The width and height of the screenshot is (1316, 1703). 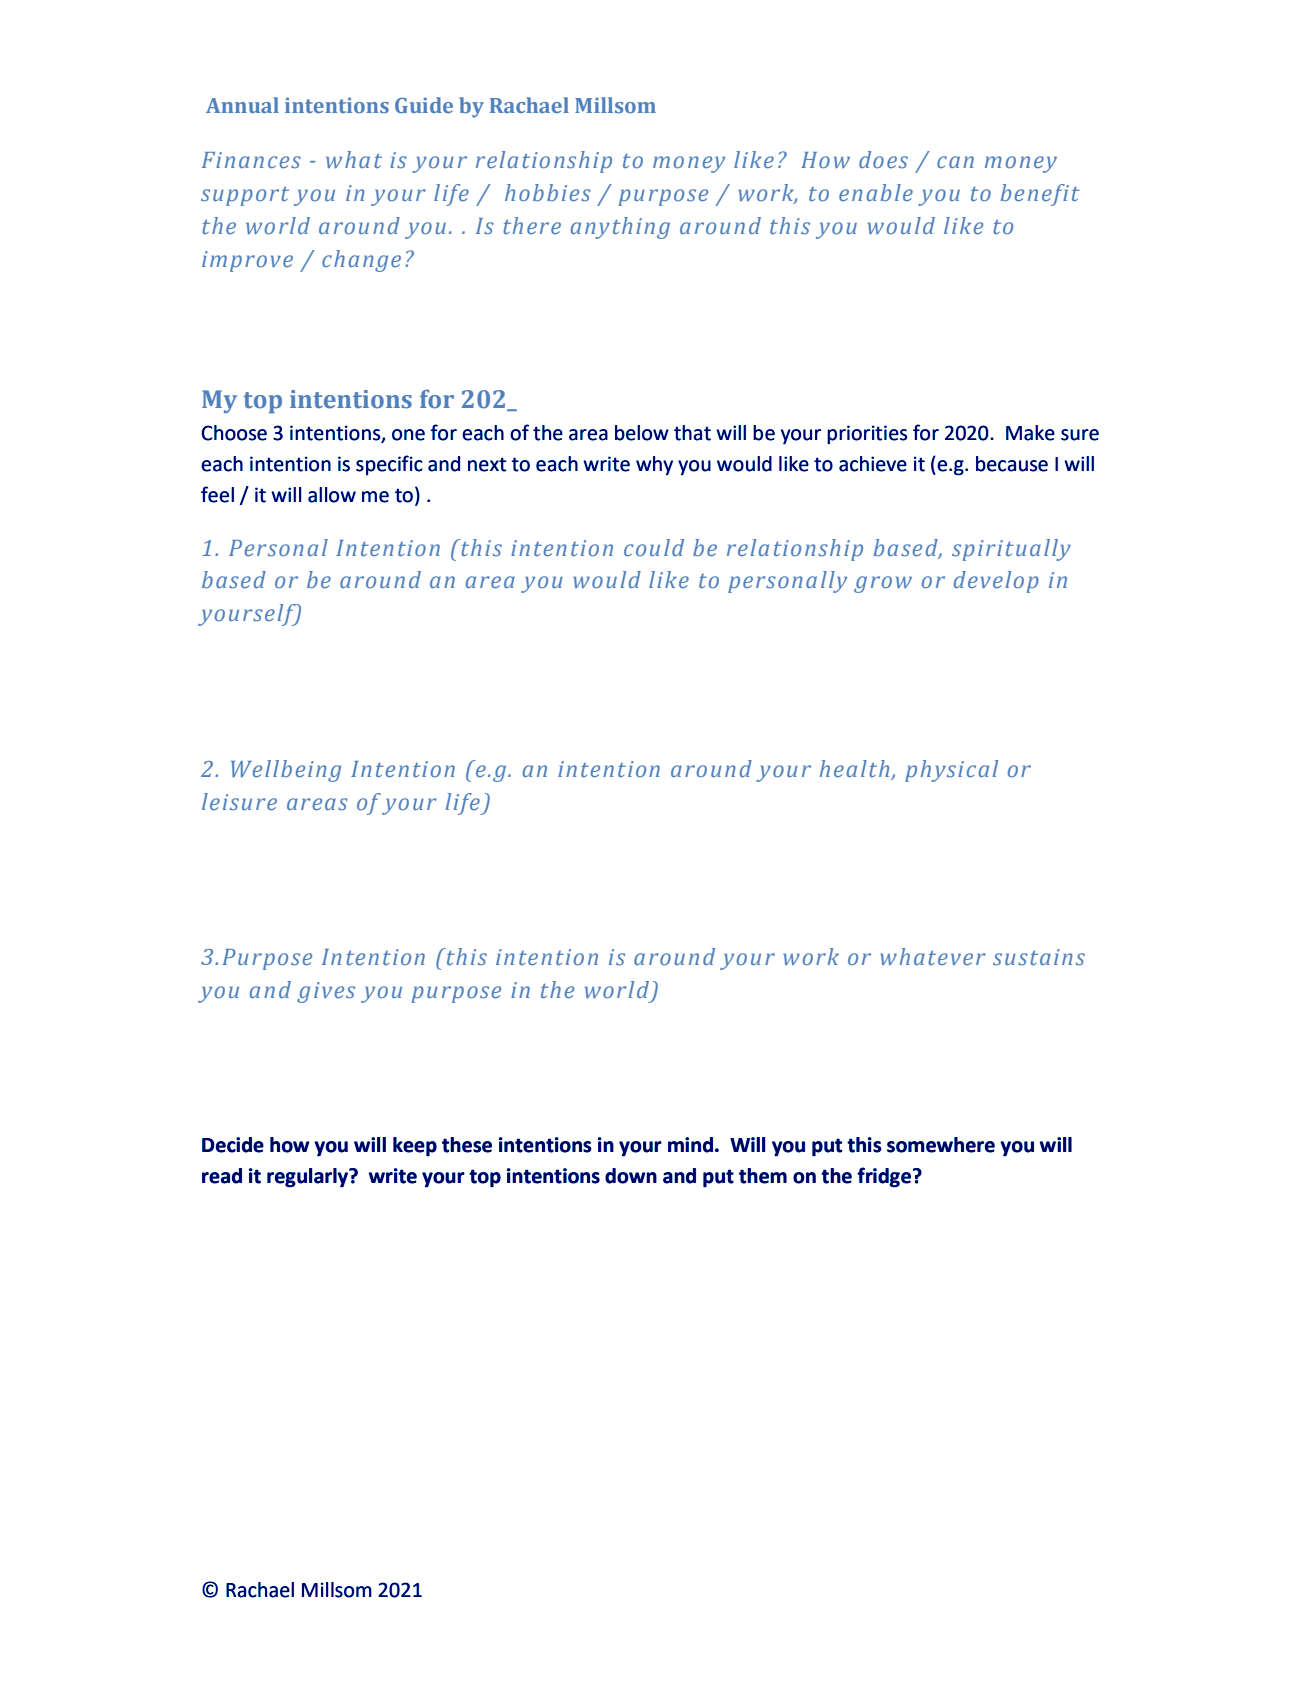 I want to click on down, so click(x=631, y=1176).
